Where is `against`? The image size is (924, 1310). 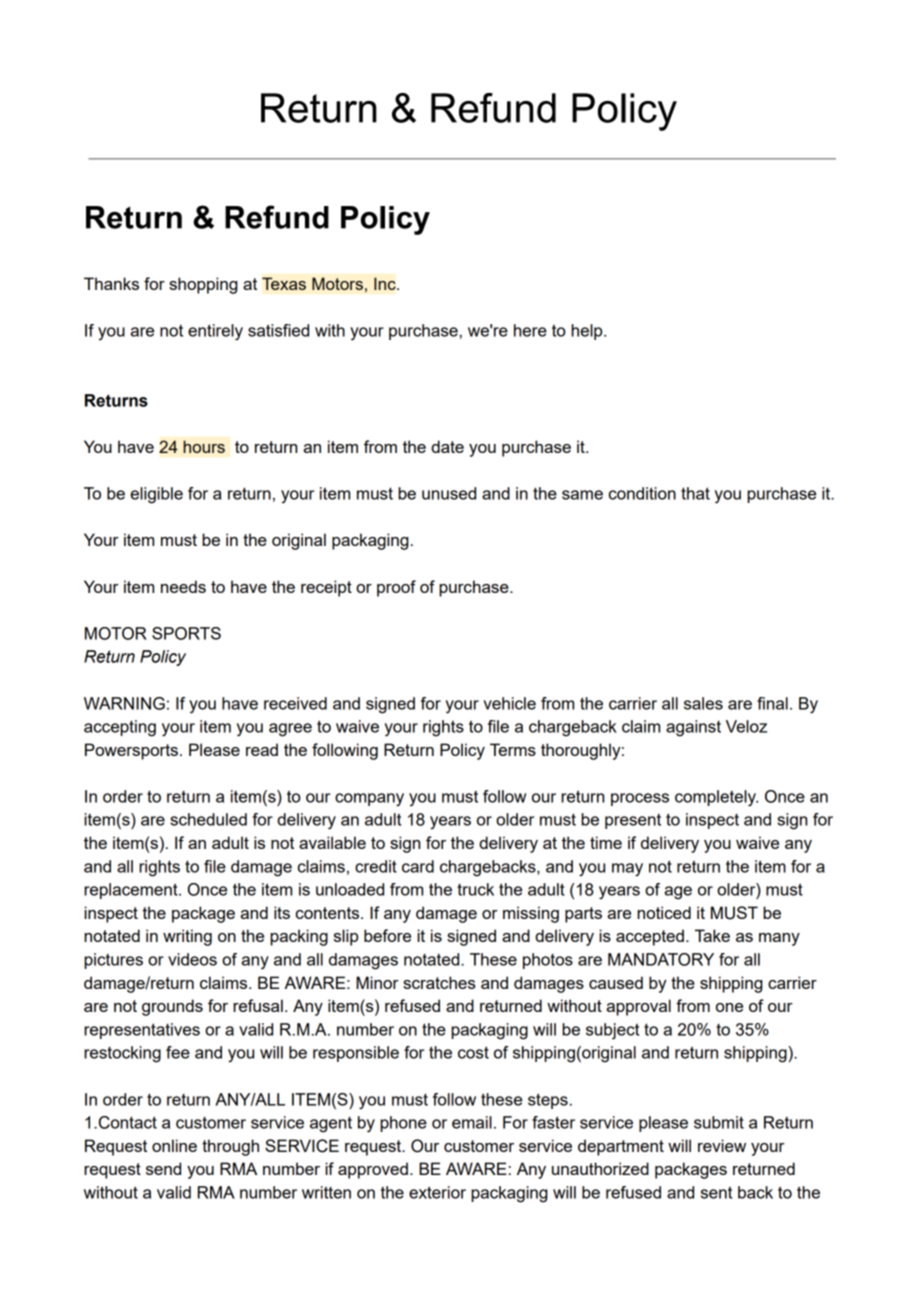 against is located at coordinates (693, 728).
